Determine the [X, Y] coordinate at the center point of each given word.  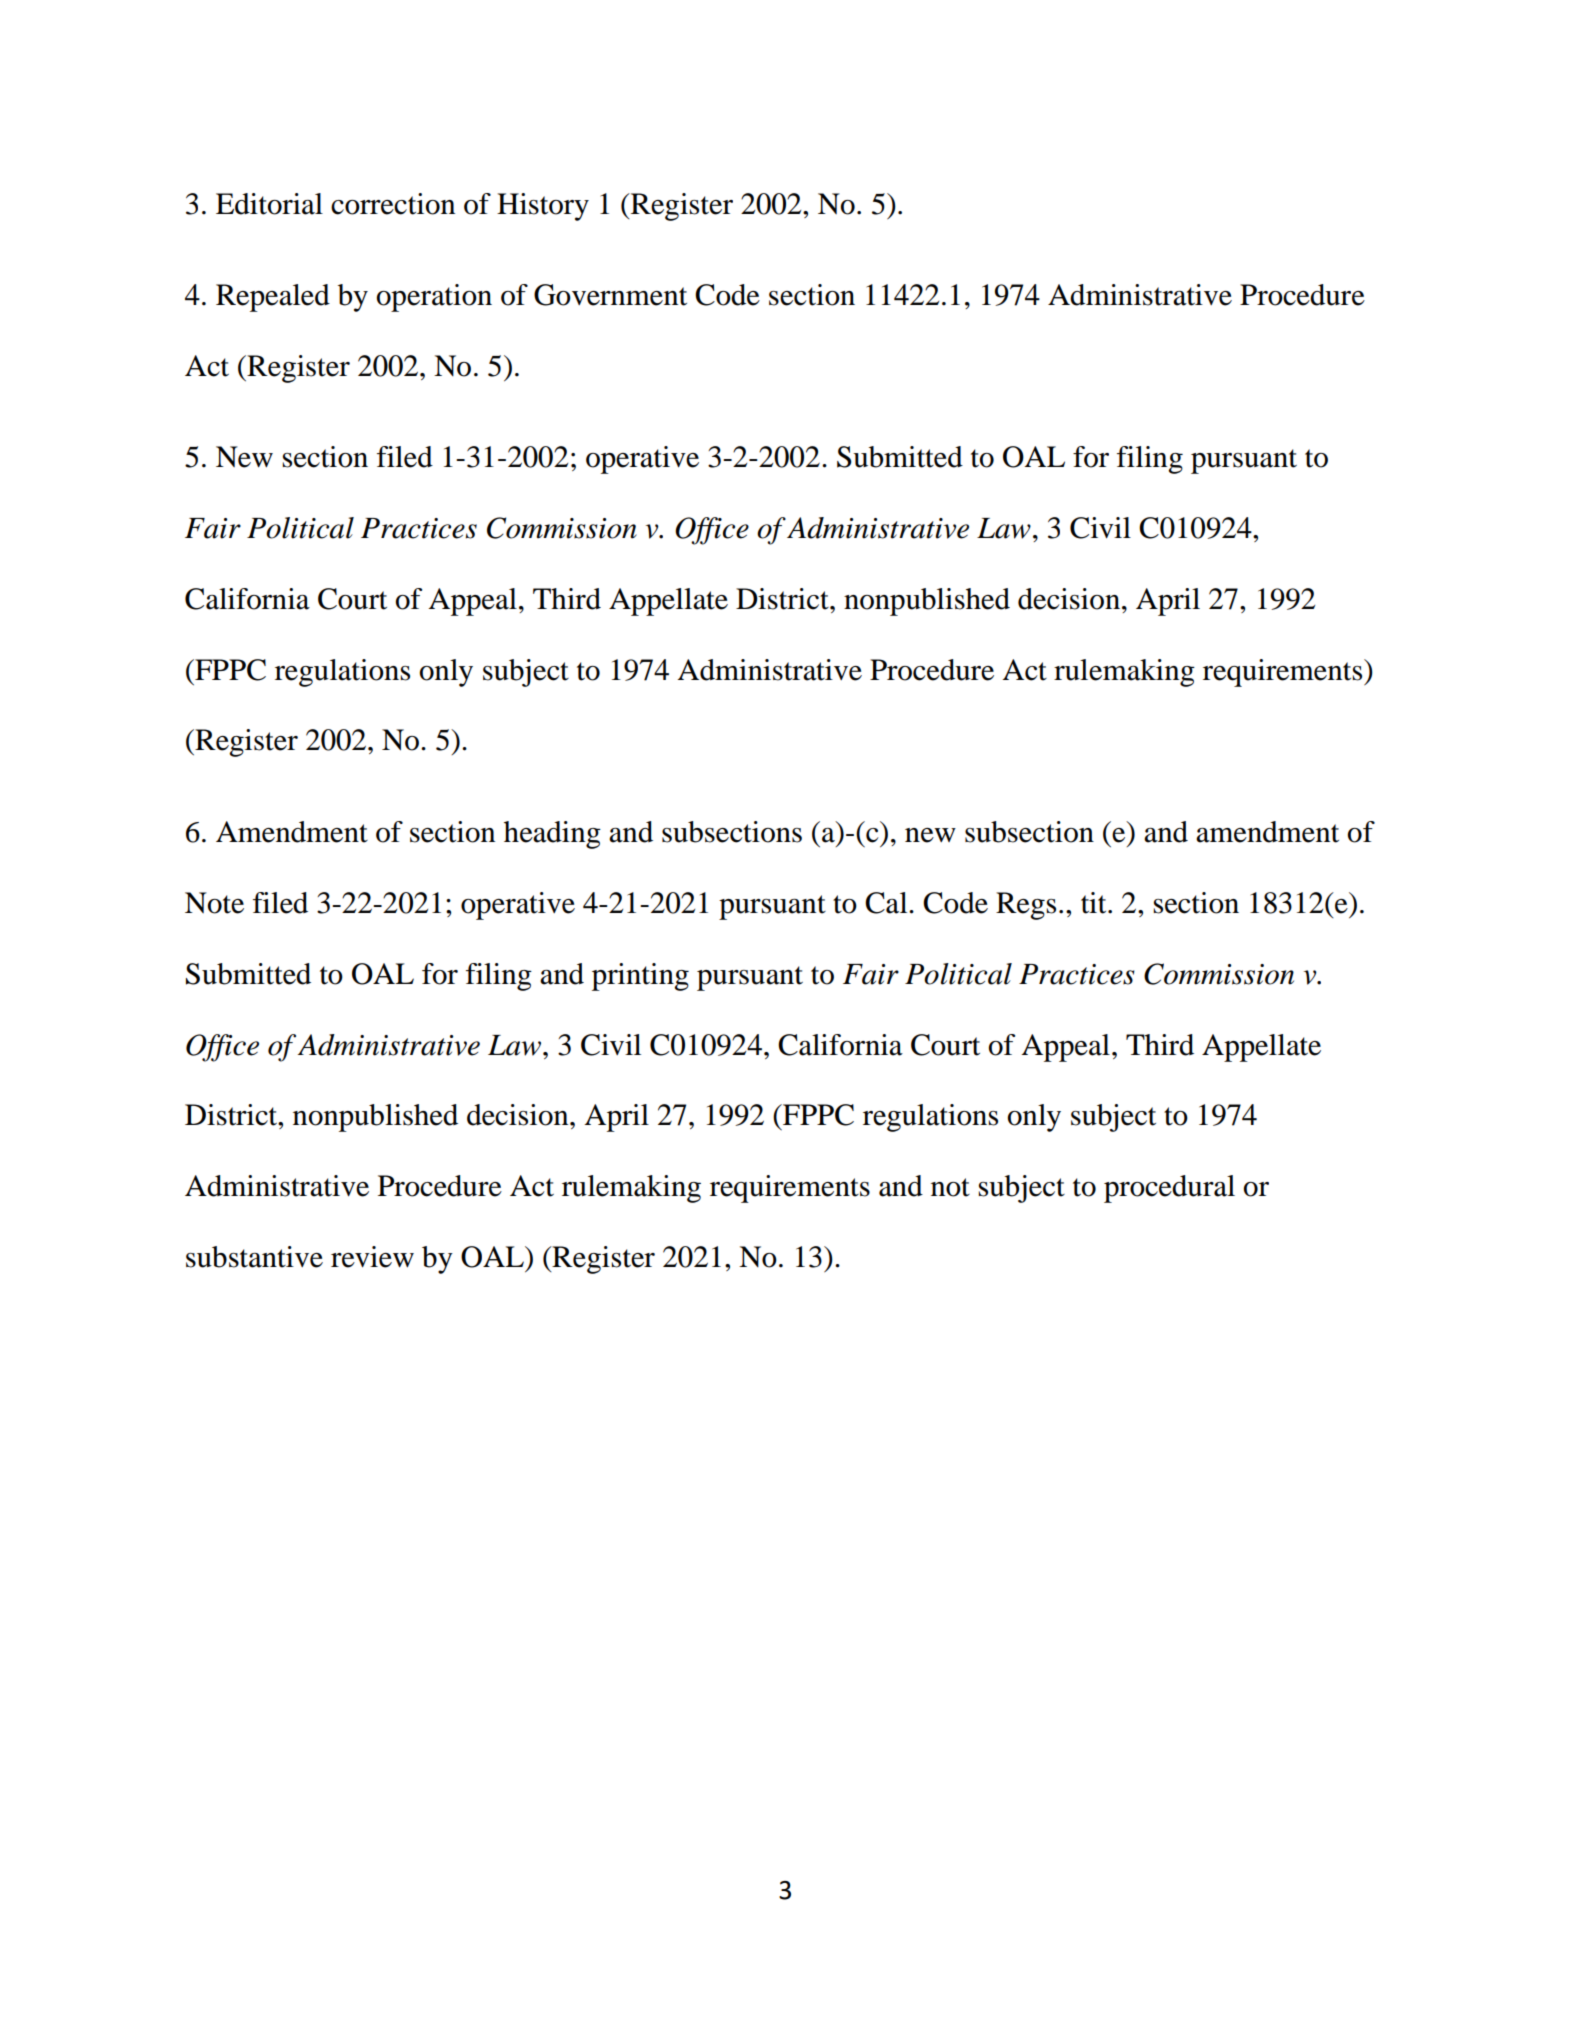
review [372, 1257]
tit [1095, 903]
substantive [254, 1257]
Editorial [269, 204]
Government [610, 295]
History [543, 207]
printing [640, 977]
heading [552, 835]
